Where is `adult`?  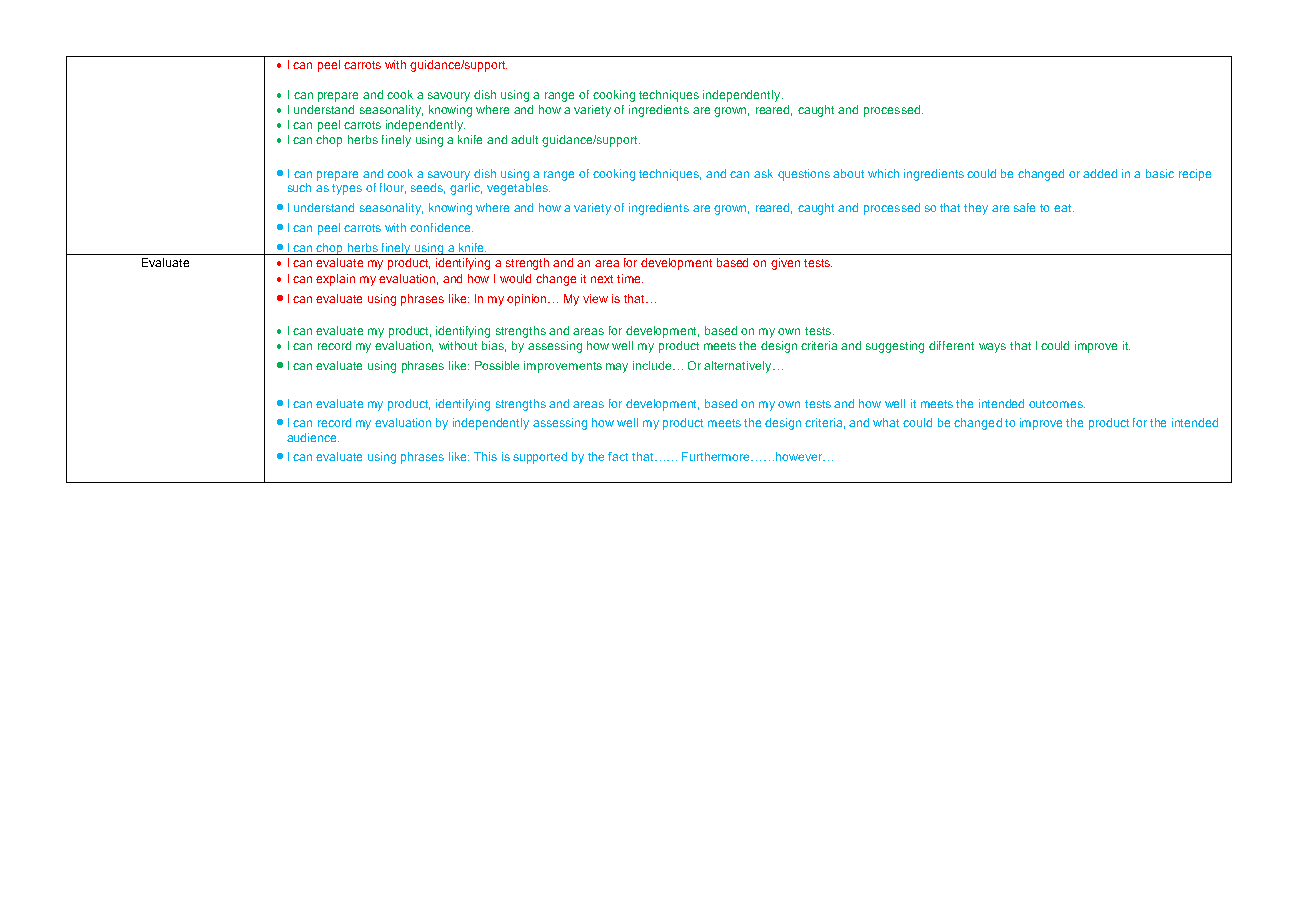
adult is located at coordinates (524, 139).
